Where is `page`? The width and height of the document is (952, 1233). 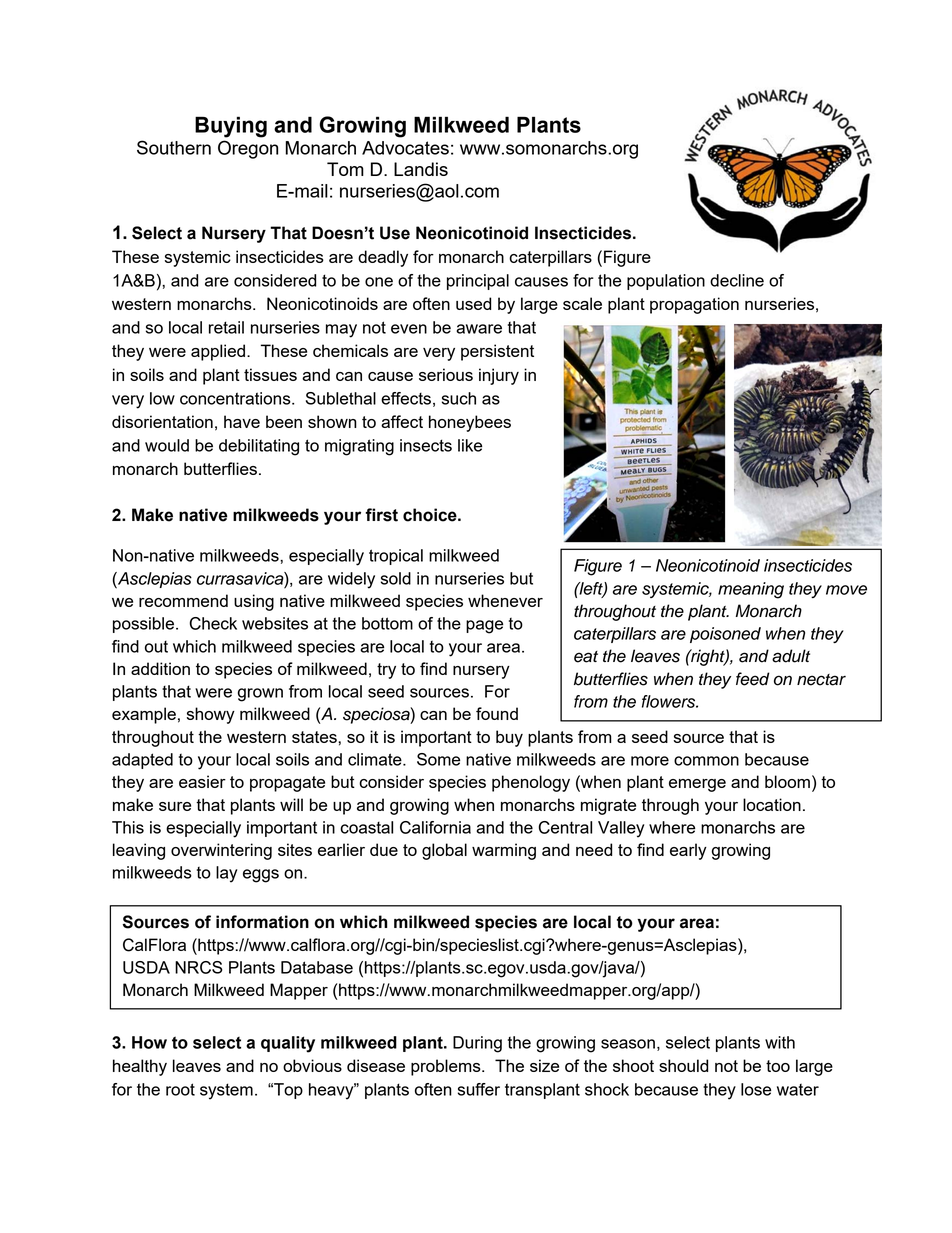 page is located at coordinates (484, 627).
